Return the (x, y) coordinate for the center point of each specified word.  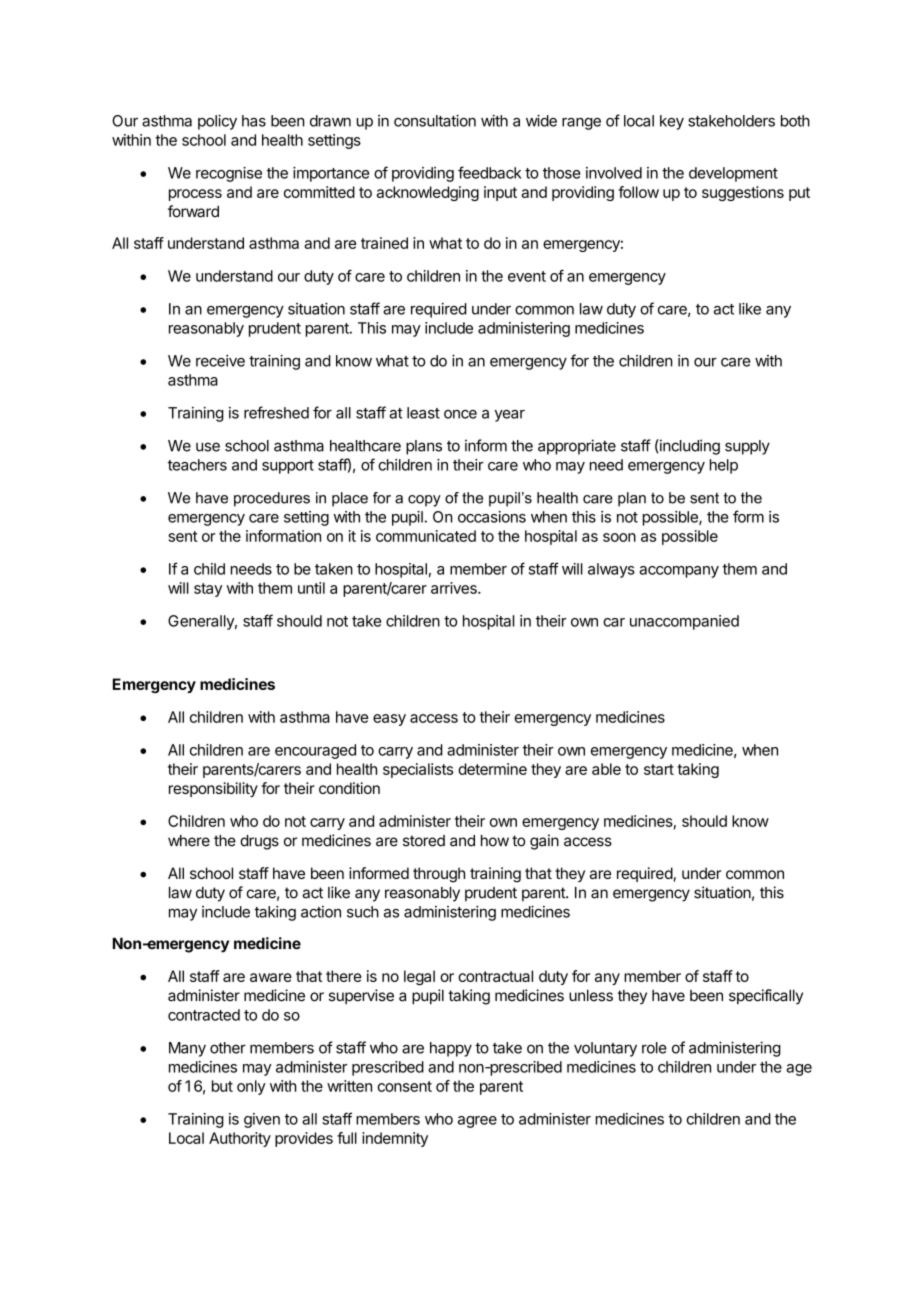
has (254, 121)
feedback (490, 172)
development (733, 174)
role (654, 1048)
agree (477, 1122)
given (262, 1120)
